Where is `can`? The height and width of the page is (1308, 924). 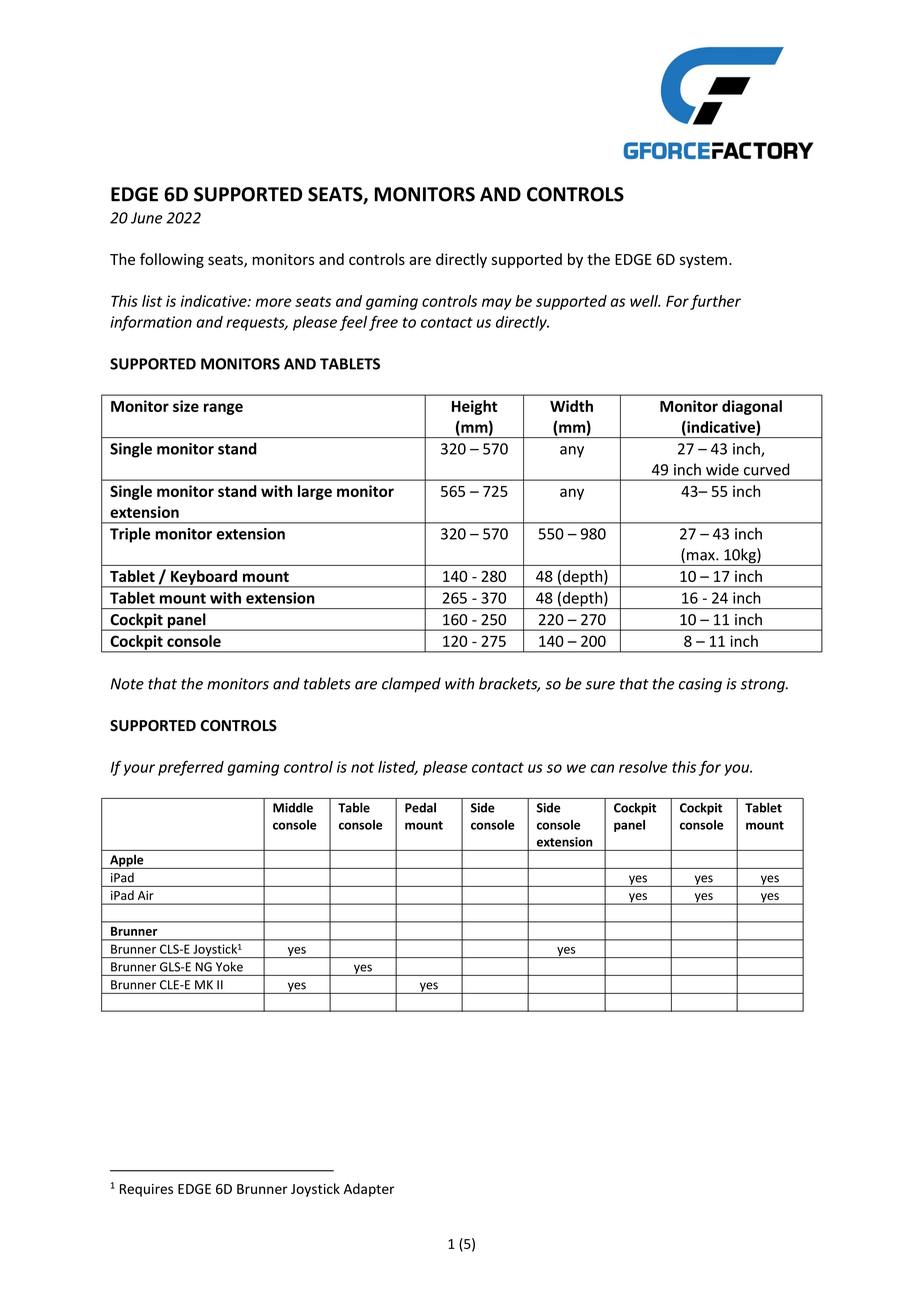
can is located at coordinates (602, 768).
